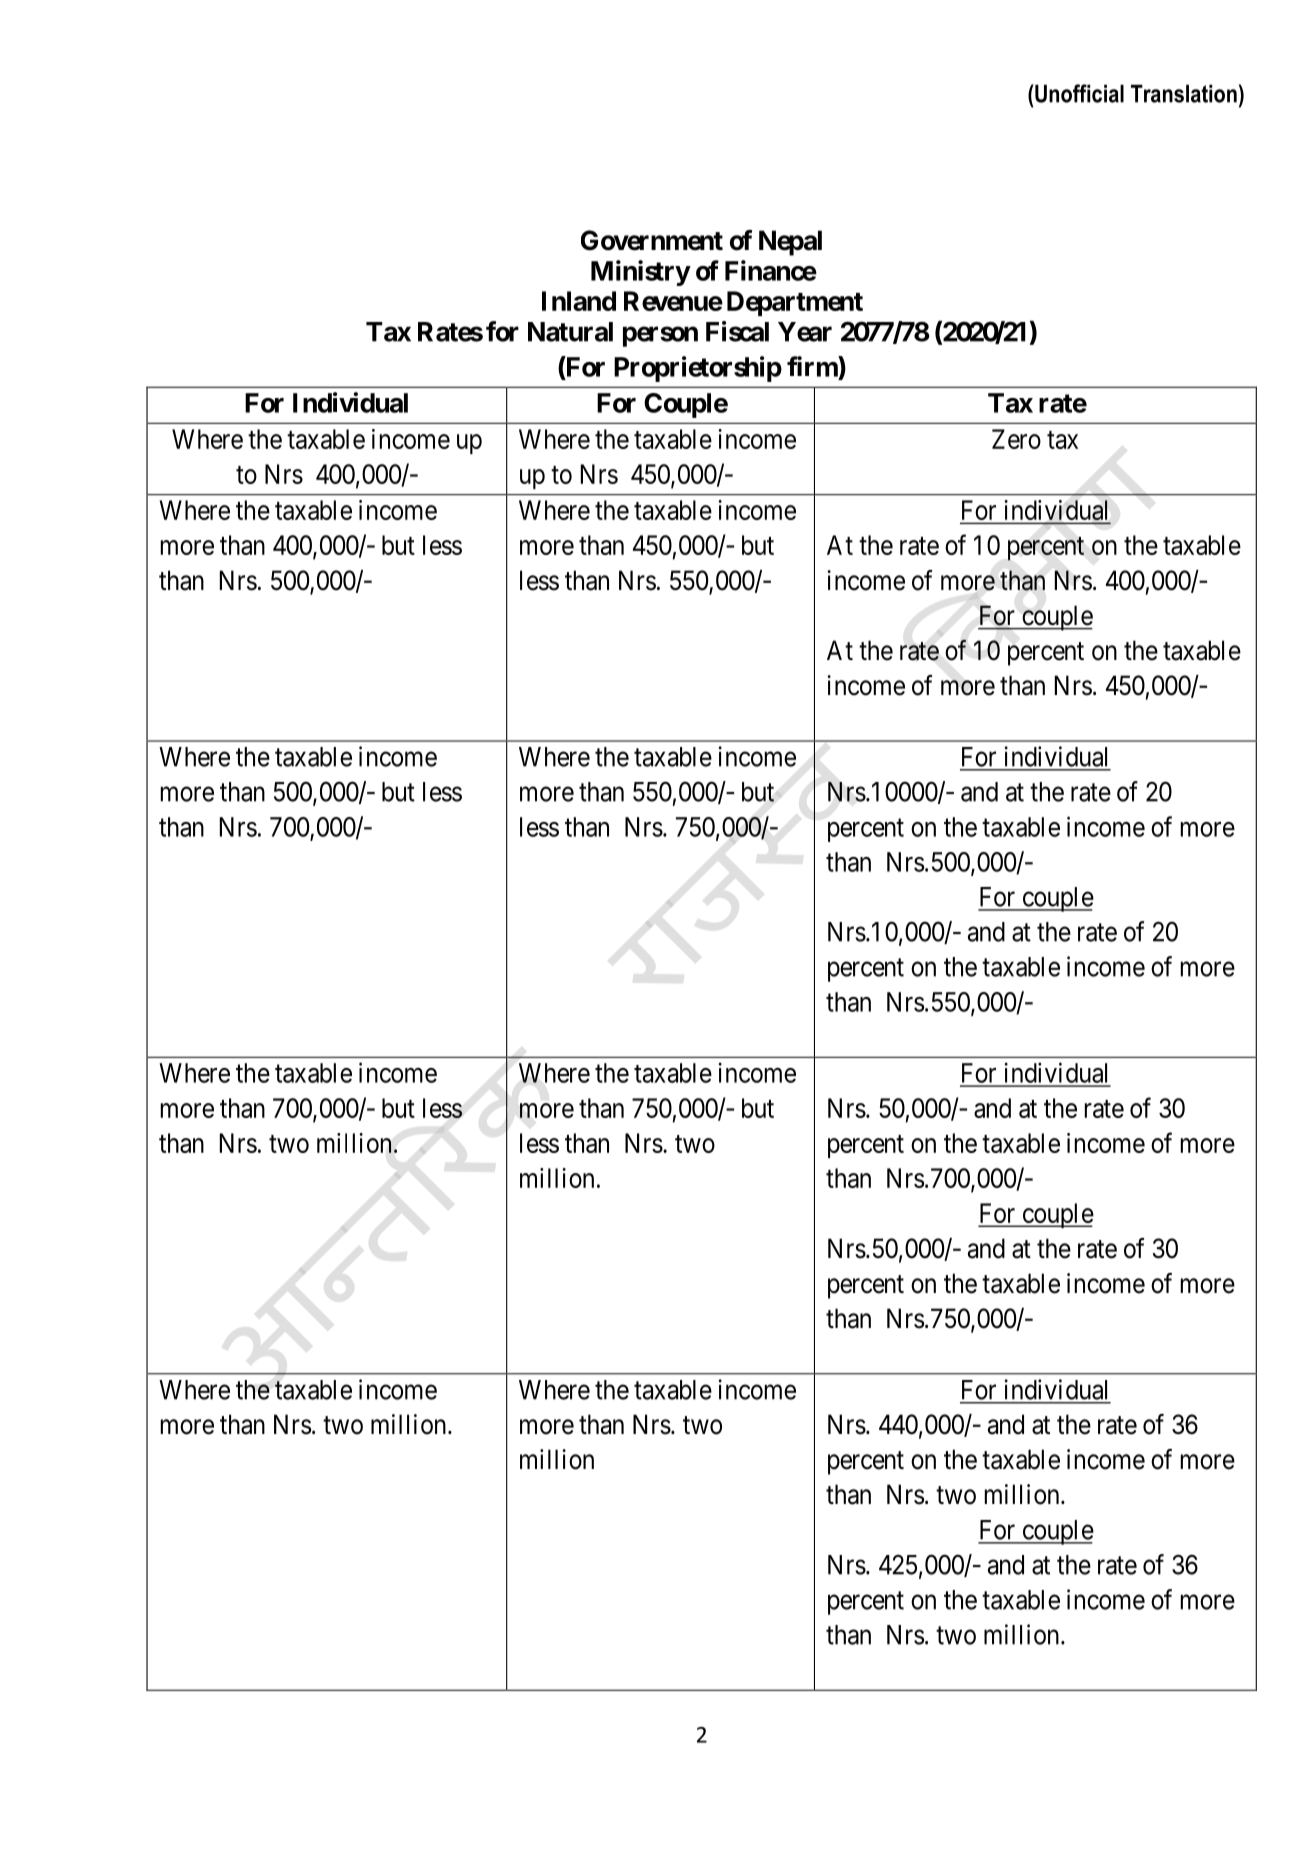 The width and height of the image is (1314, 1858). What do you see at coordinates (790, 243) in the image?
I see `Nepal` at bounding box center [790, 243].
